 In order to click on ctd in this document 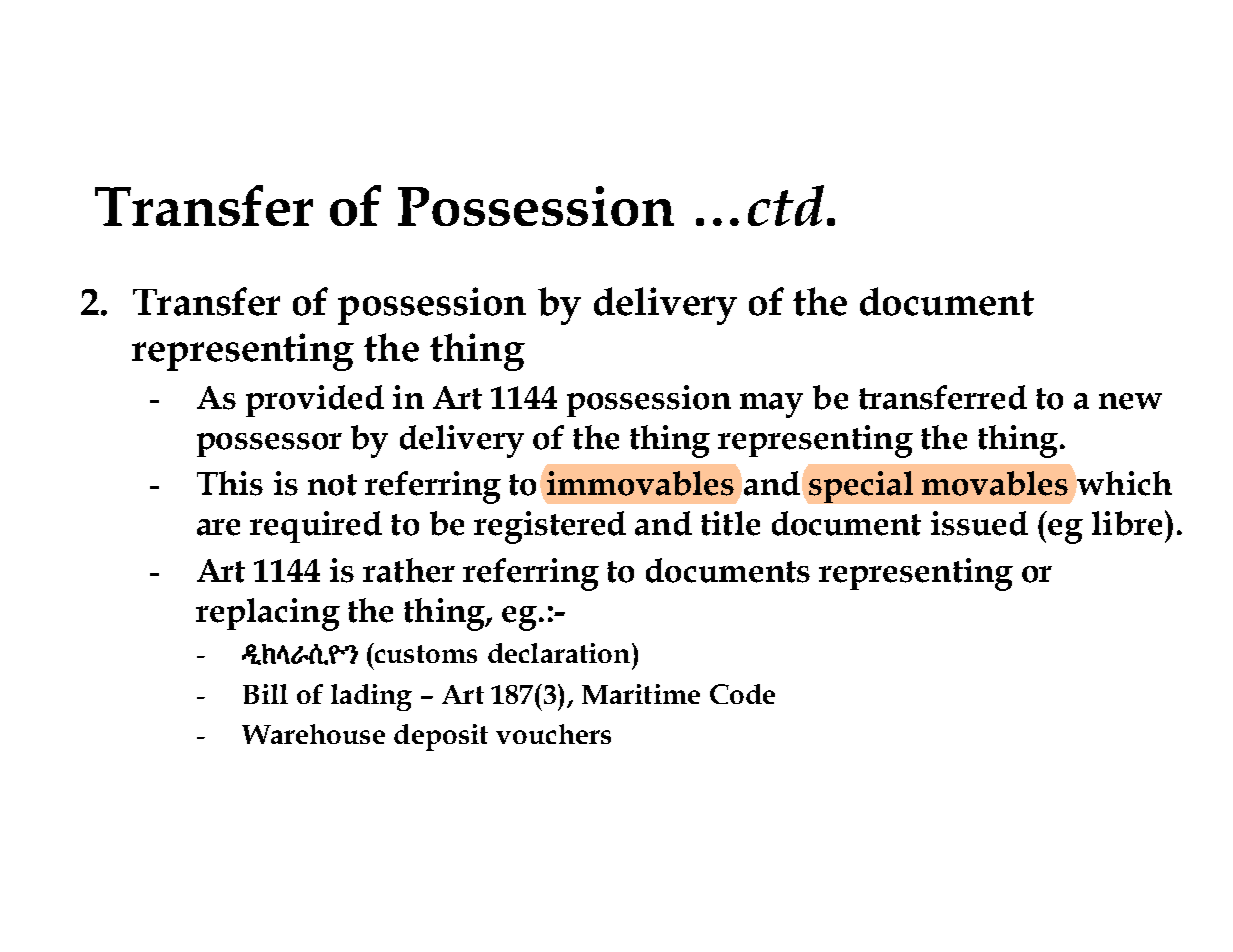, I will do `click(786, 205)`.
